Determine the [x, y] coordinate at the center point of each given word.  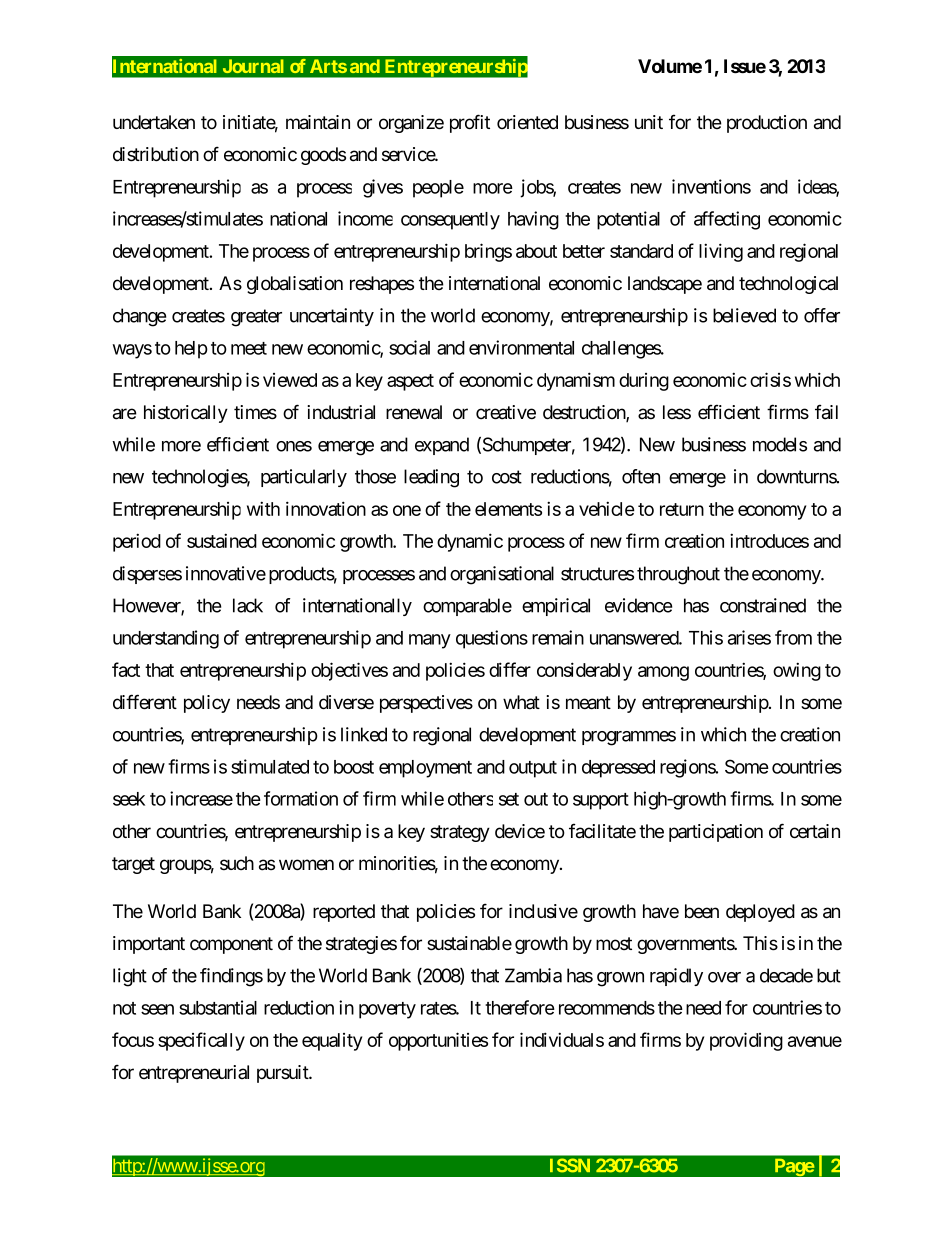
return [682, 509]
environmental [521, 347]
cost [507, 477]
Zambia [533, 975]
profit [470, 123]
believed [744, 315]
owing [797, 671]
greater [256, 318]
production [767, 124]
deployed [760, 913]
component [231, 945]
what [521, 702]
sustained [222, 540]
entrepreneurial [194, 1074]
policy [207, 704]
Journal [253, 66]
